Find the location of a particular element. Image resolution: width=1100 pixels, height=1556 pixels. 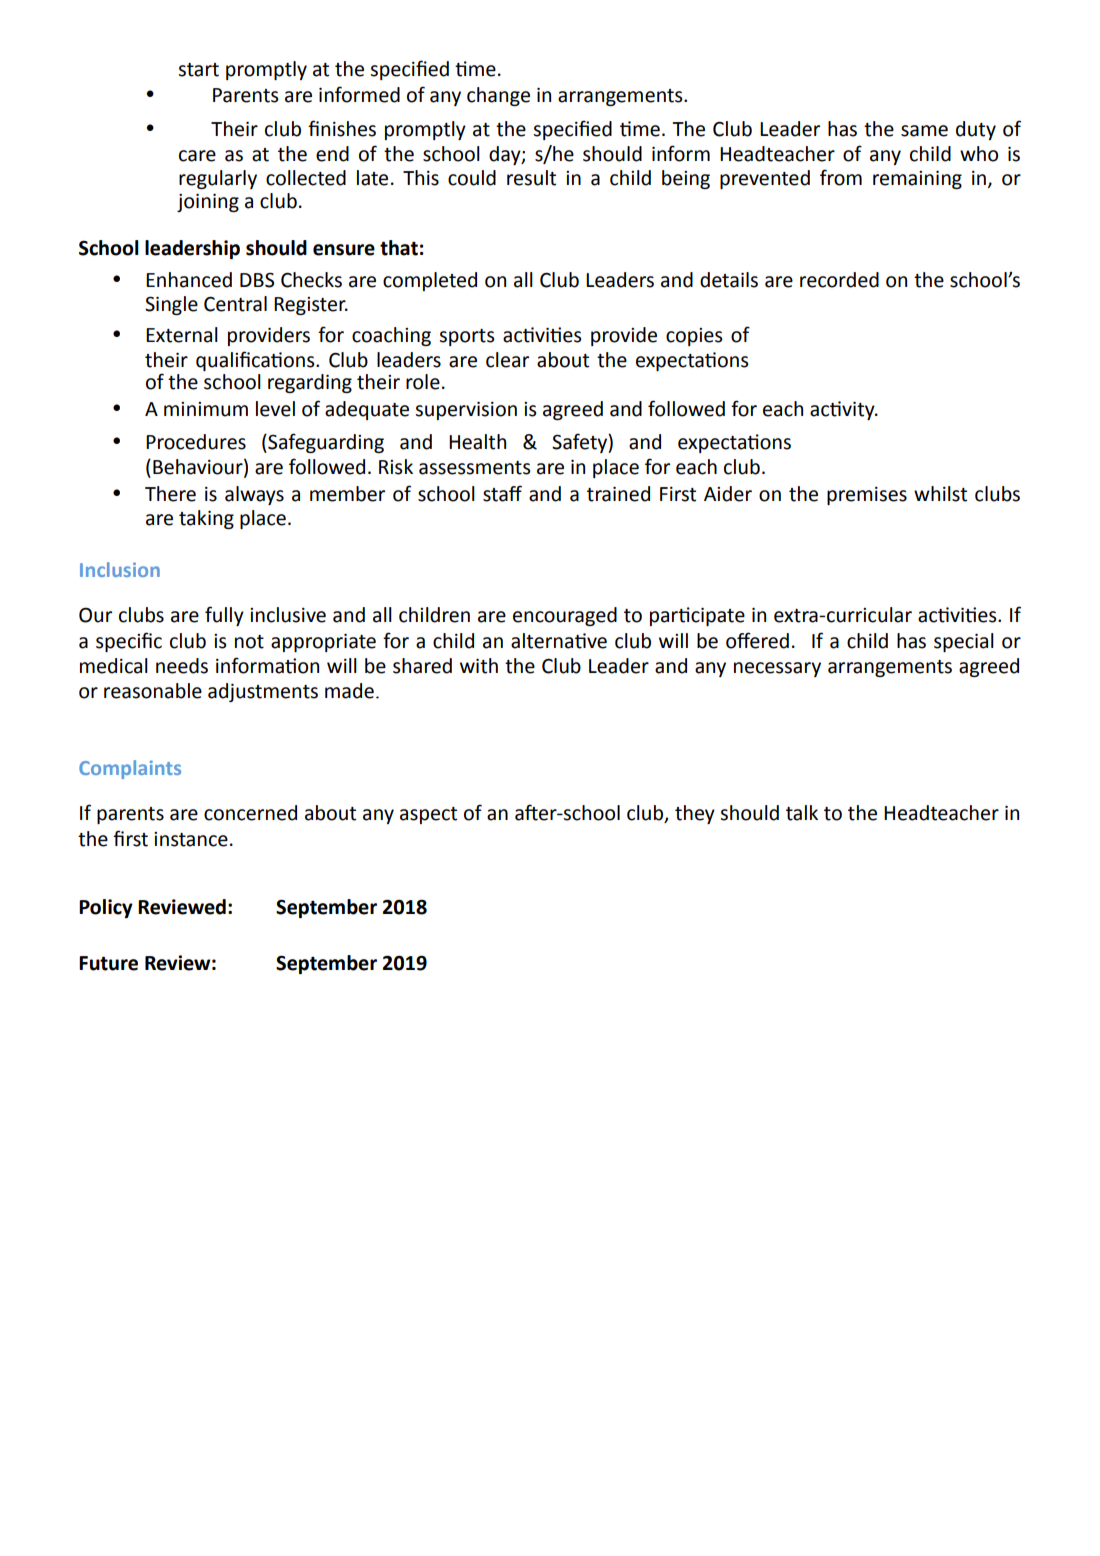

Future is located at coordinates (108, 963).
